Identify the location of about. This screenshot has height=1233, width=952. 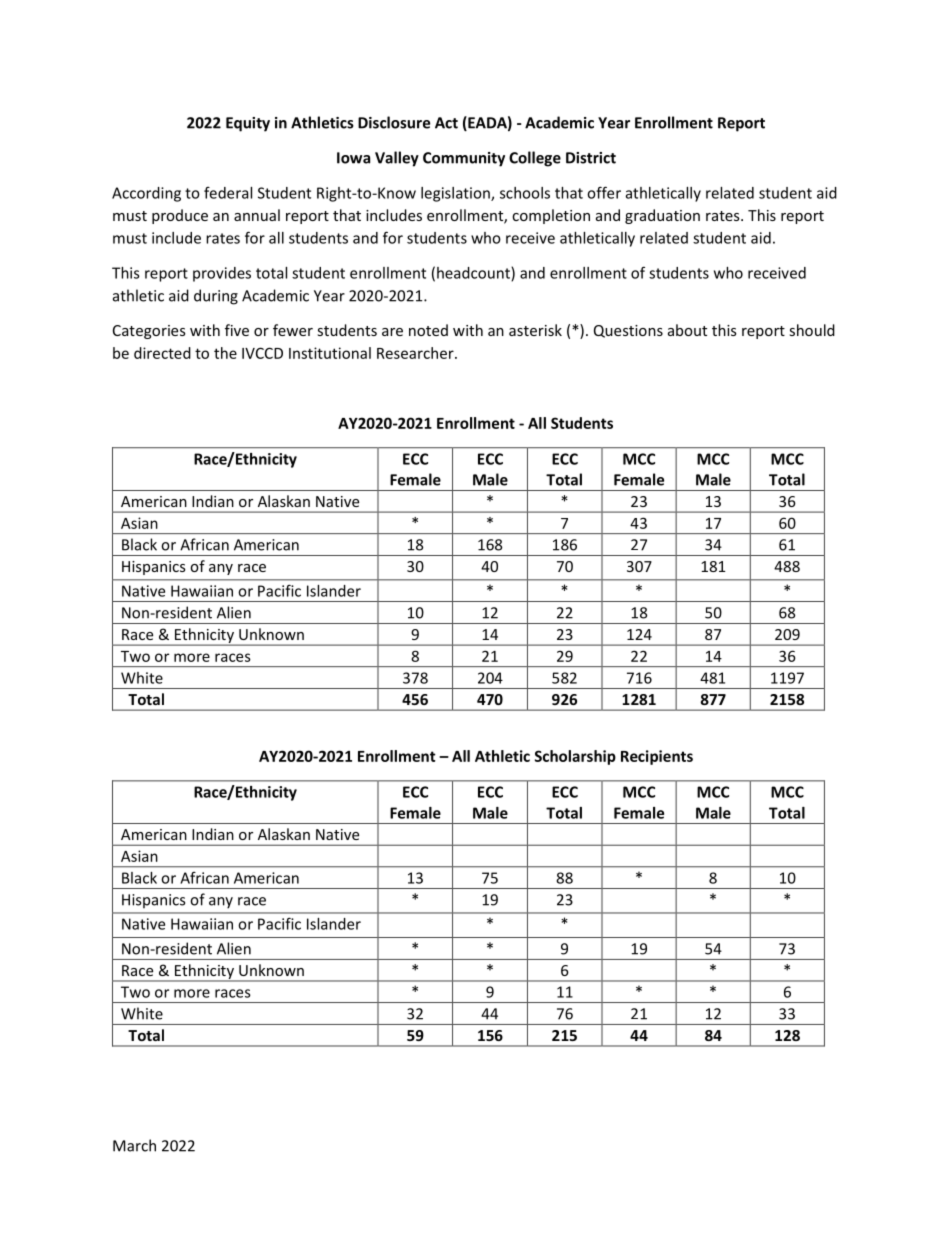
(687, 330).
